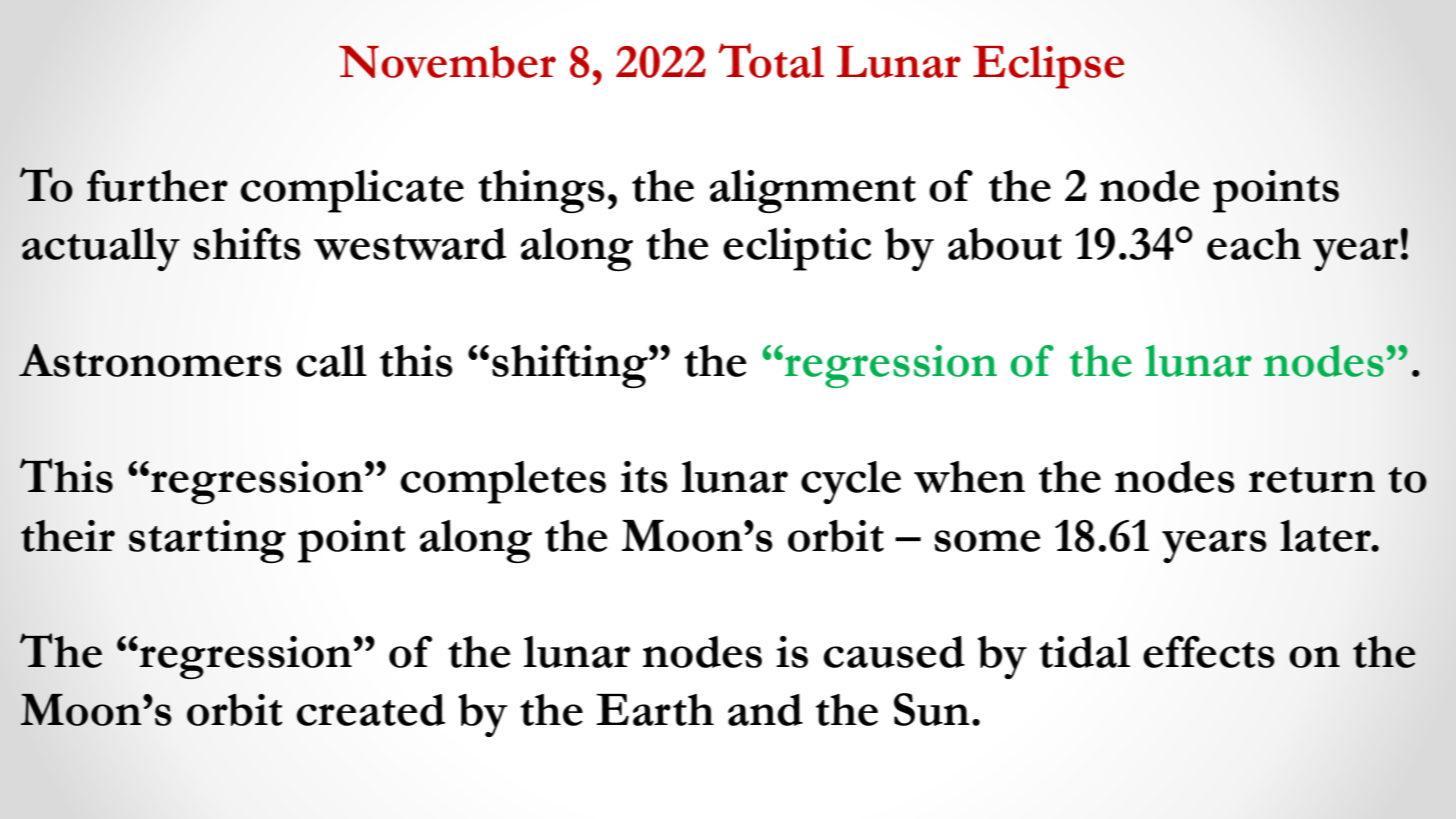 The width and height of the screenshot is (1456, 819). What do you see at coordinates (655, 710) in the screenshot?
I see `Earth` at bounding box center [655, 710].
